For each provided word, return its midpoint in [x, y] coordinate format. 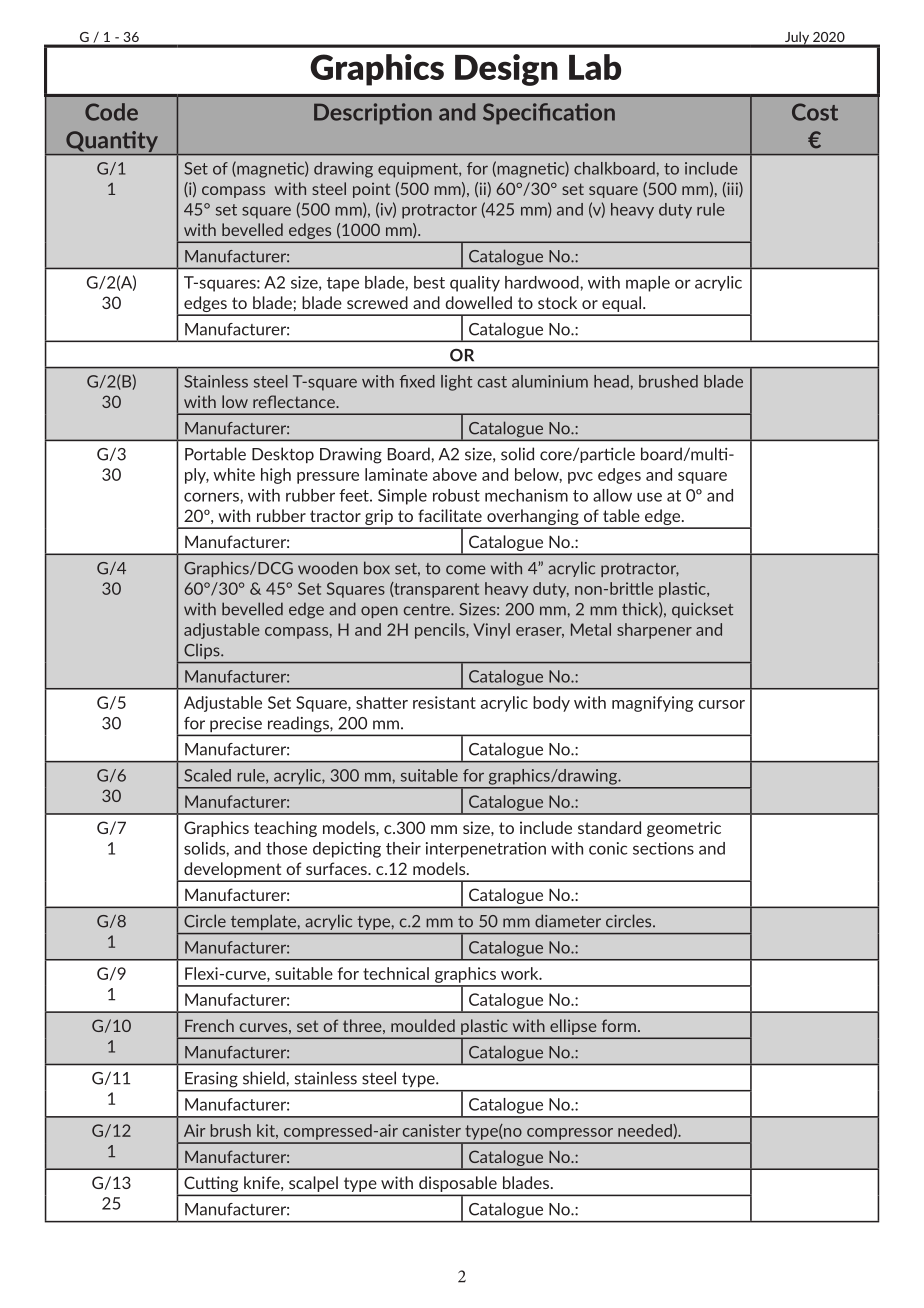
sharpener [654, 631]
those [286, 848]
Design [506, 70]
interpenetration [486, 850]
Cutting [211, 1185]
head [612, 381]
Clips [203, 651]
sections [663, 848]
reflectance [295, 401]
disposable [458, 1184]
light [456, 383]
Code [111, 112]
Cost [815, 112]
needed [646, 1131]
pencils [441, 631]
